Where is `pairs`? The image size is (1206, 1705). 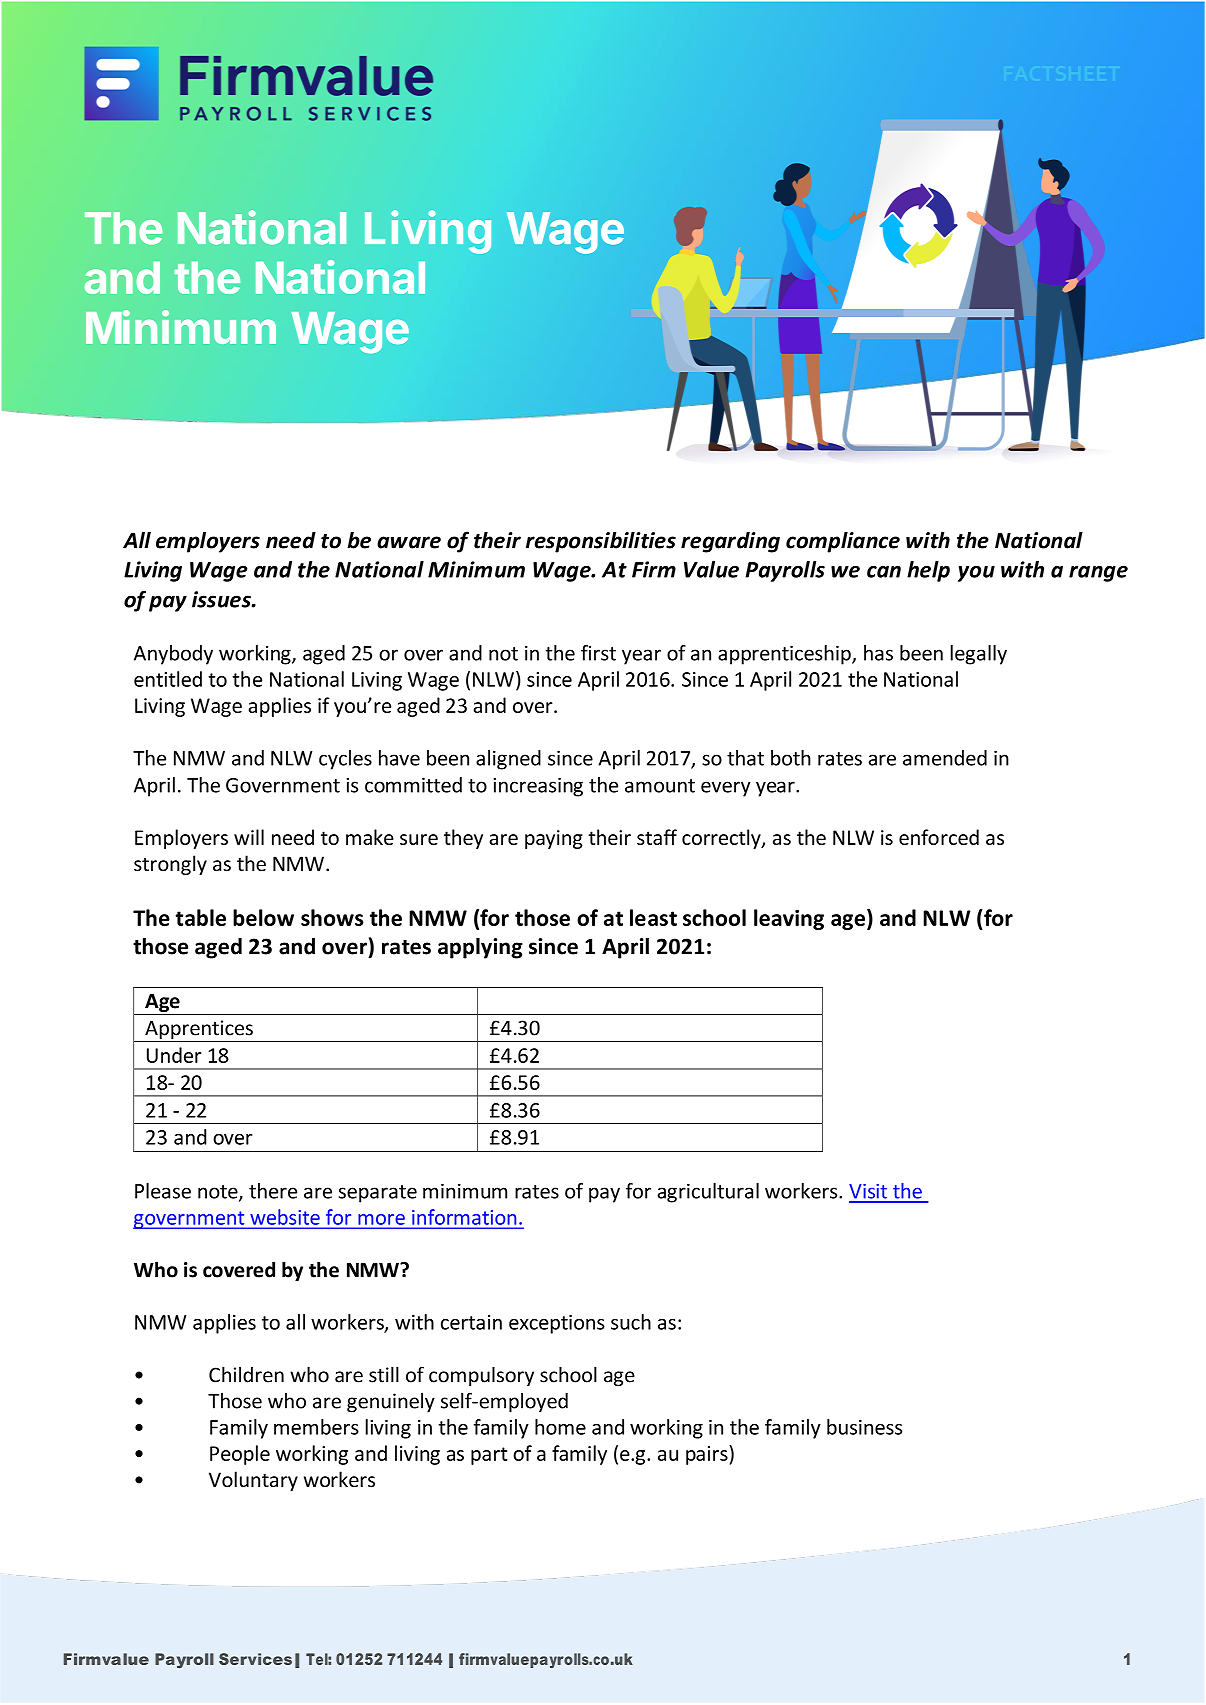
pairs is located at coordinates (708, 1455).
